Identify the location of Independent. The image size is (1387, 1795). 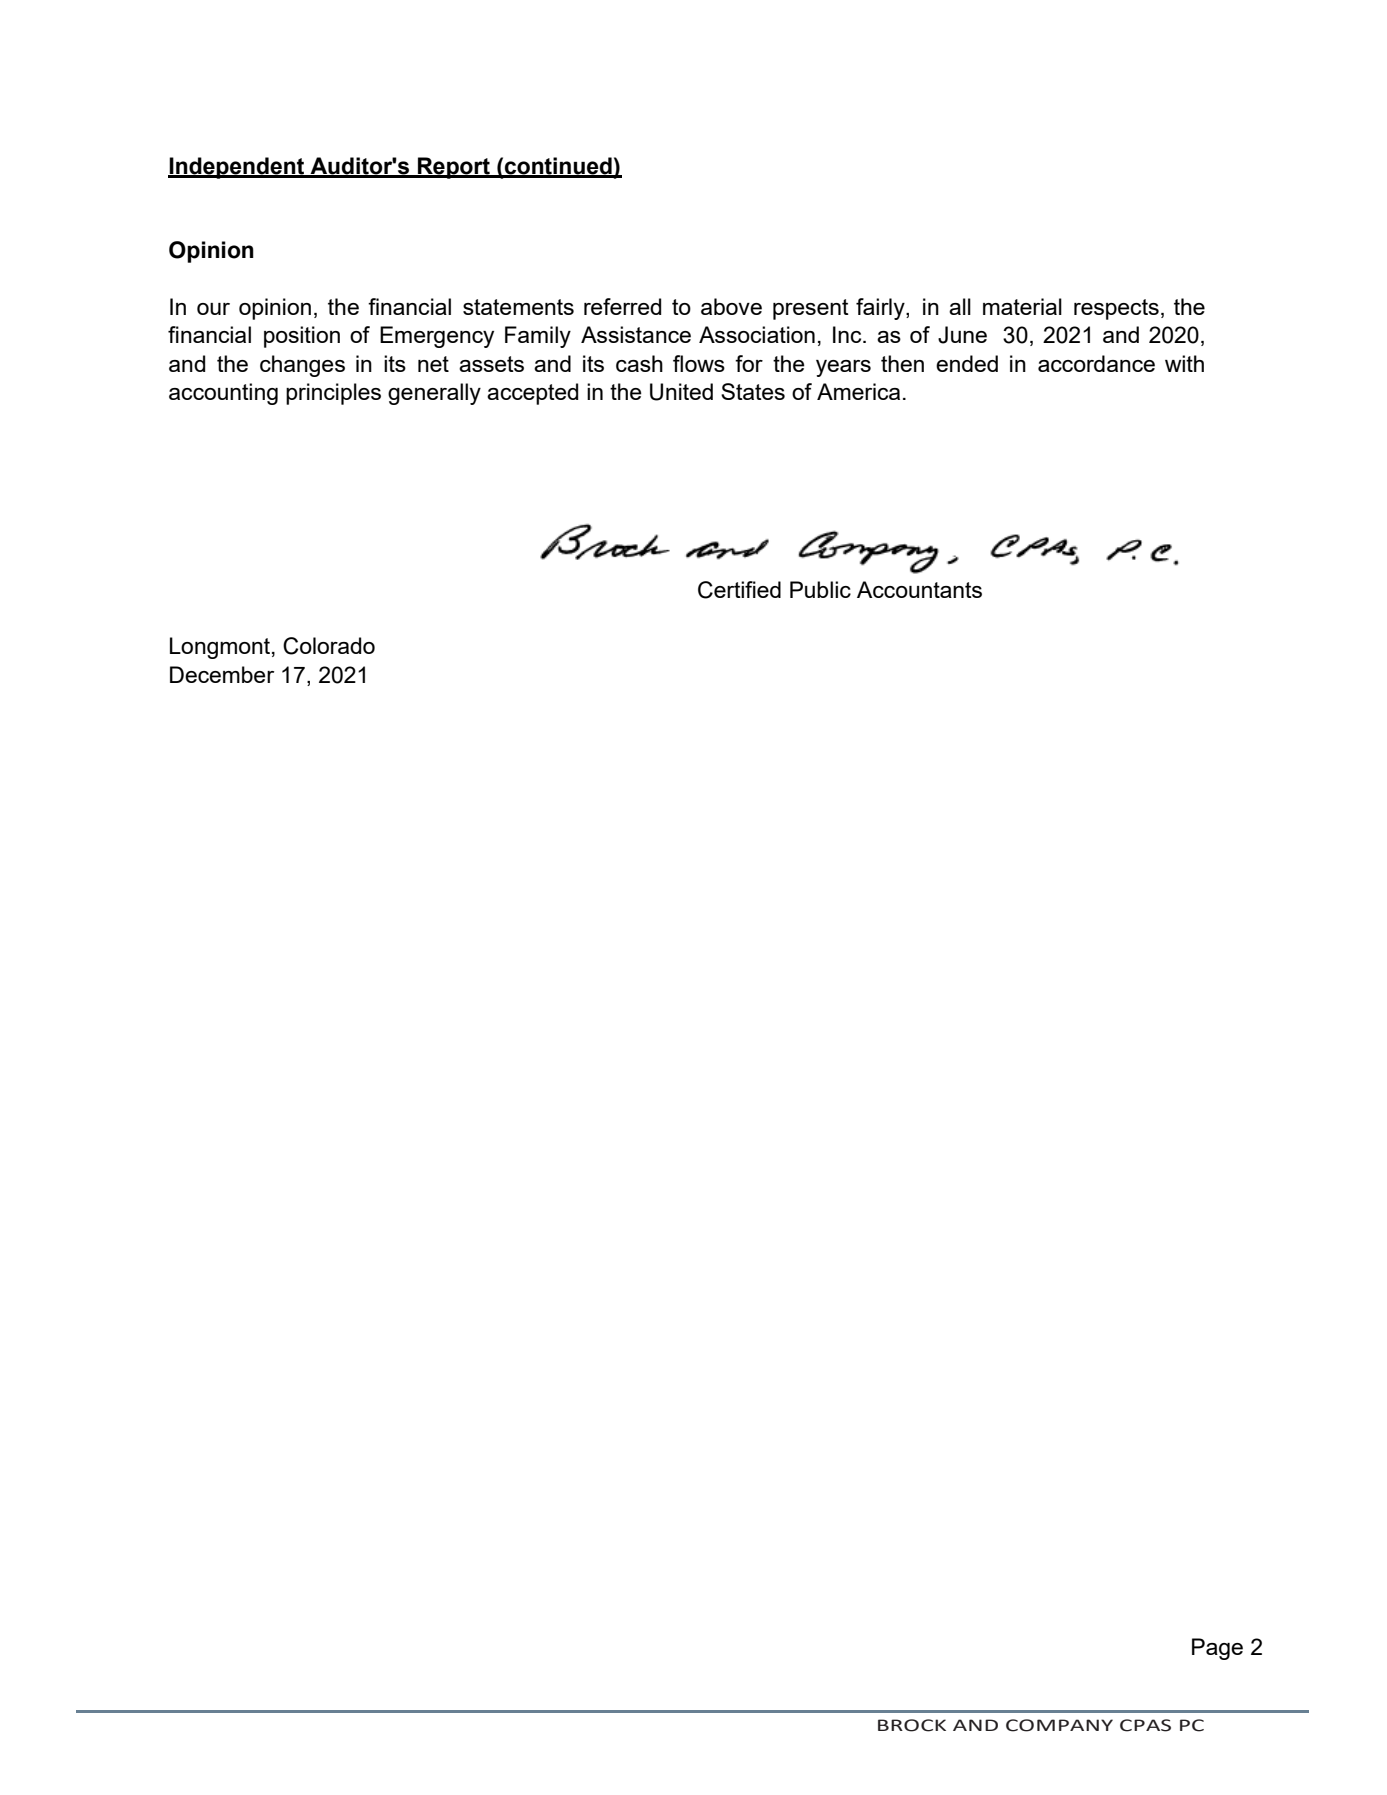
(237, 168).
